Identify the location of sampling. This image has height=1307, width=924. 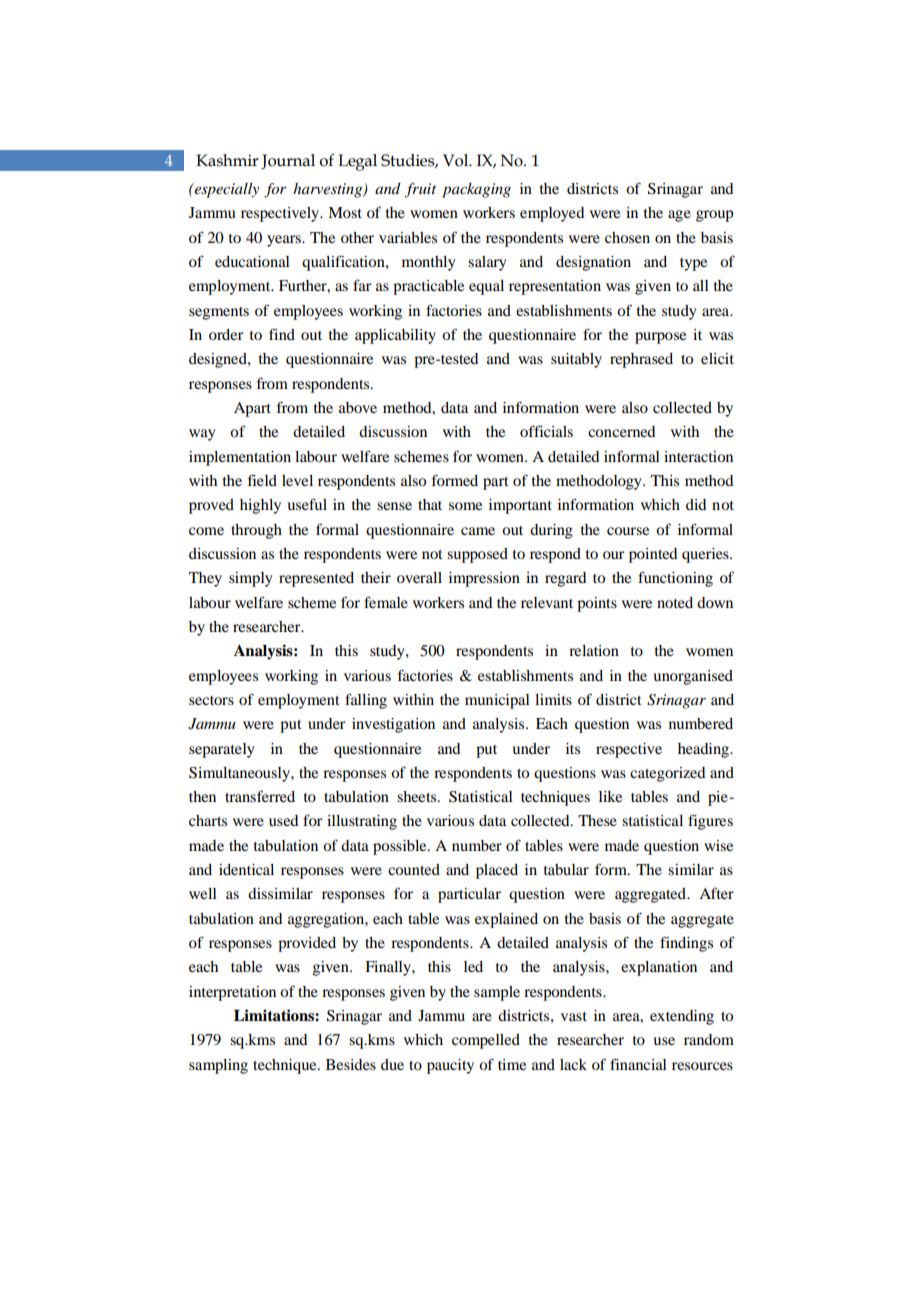
(218, 1066).
